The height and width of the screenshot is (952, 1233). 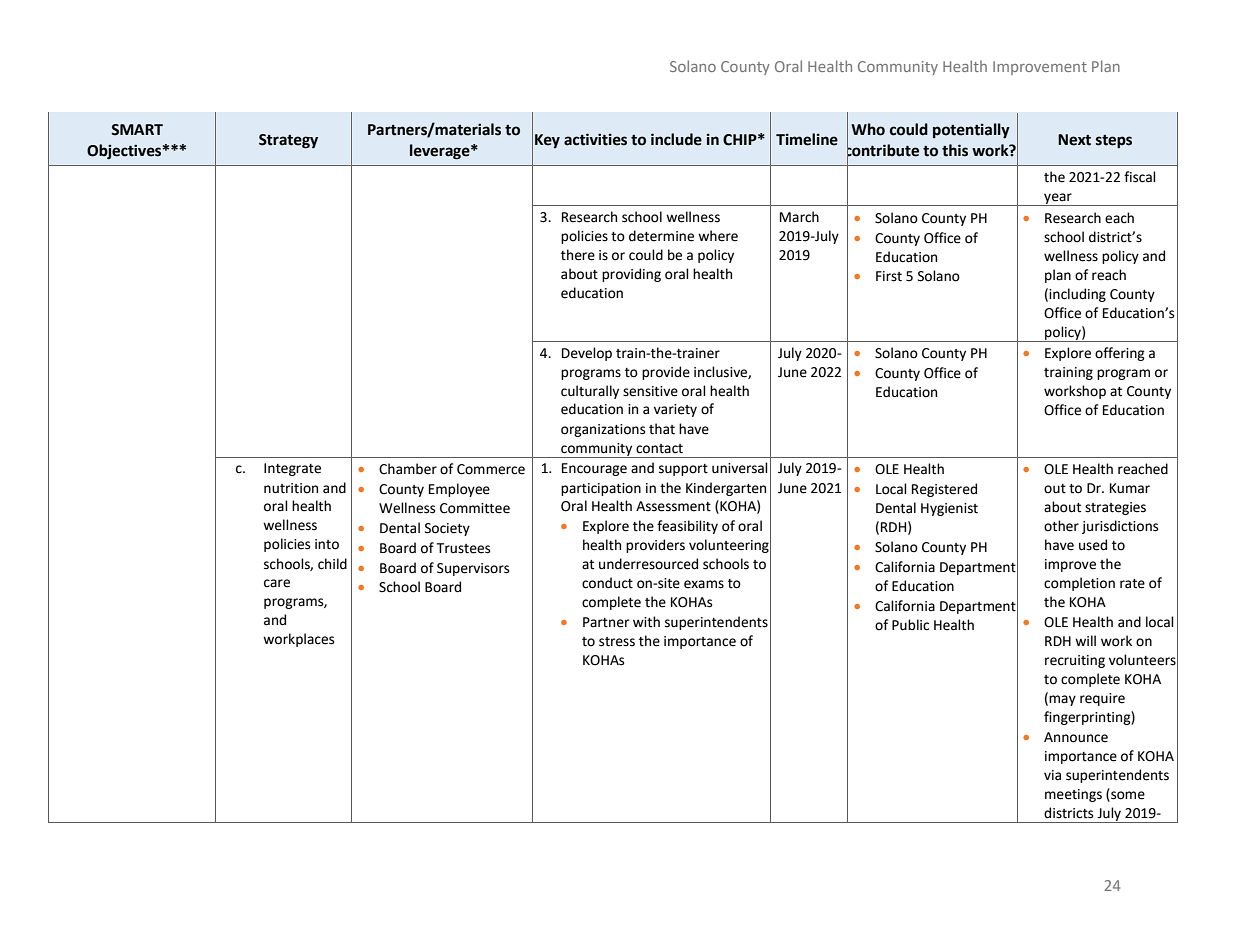 What do you see at coordinates (1052, 775) in the screenshot?
I see `via` at bounding box center [1052, 775].
